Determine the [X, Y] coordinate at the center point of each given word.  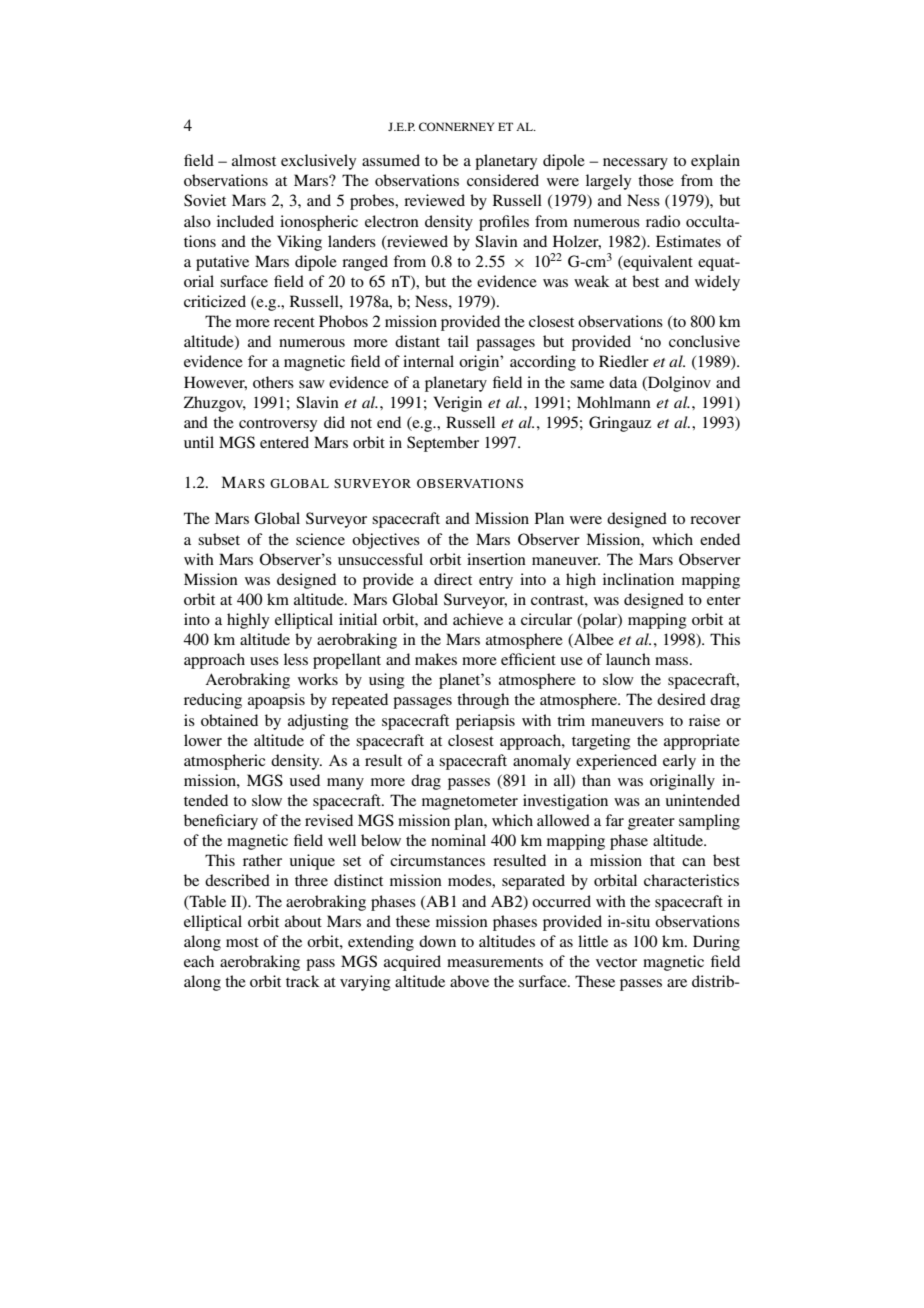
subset [219, 539]
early [679, 762]
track [303, 981]
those [656, 180]
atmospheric [224, 762]
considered [503, 180]
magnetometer [470, 803]
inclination [638, 579]
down [437, 941]
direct [453, 579]
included [245, 221]
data [623, 382]
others [273, 382]
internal [428, 361]
